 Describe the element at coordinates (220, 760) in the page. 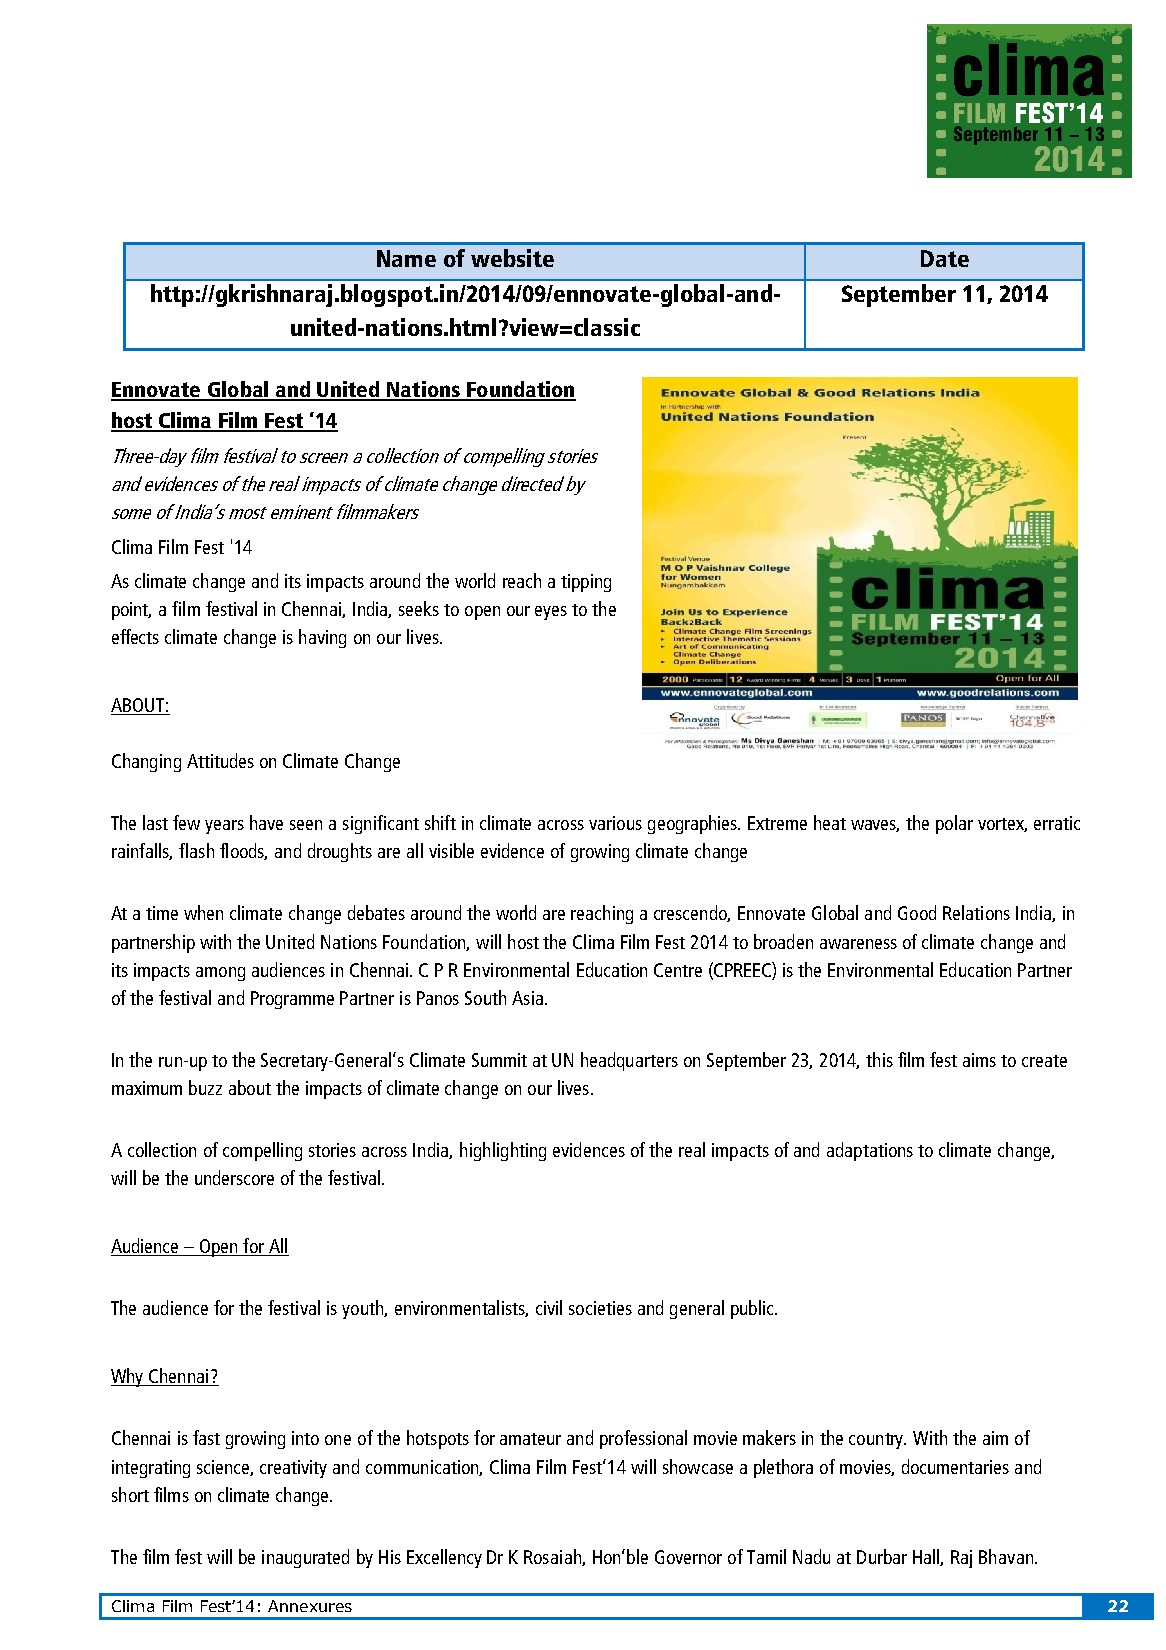

I see `Attitudes` at that location.
